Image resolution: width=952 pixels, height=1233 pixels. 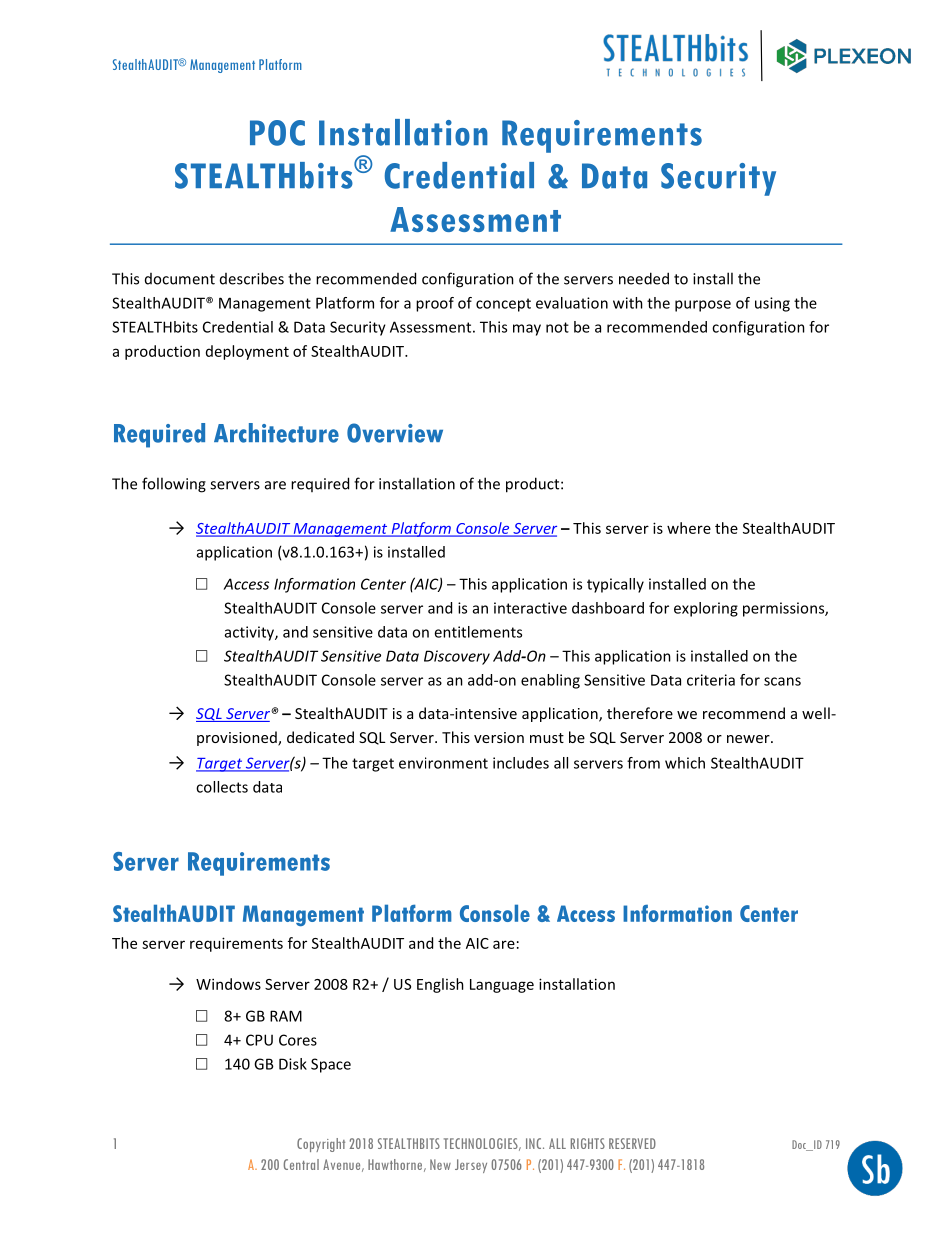 I want to click on needed, so click(x=644, y=278).
